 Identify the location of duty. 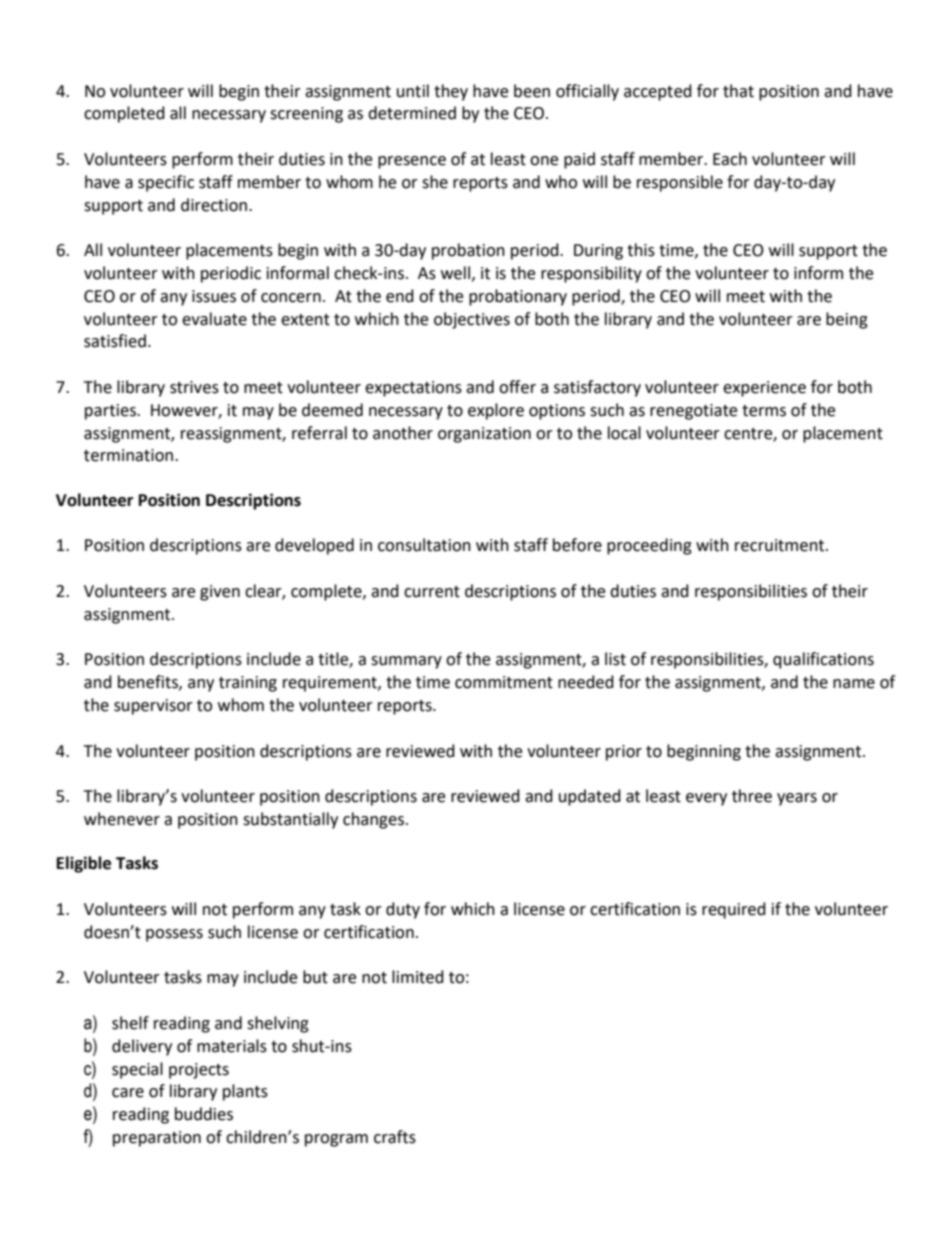
(403, 910).
